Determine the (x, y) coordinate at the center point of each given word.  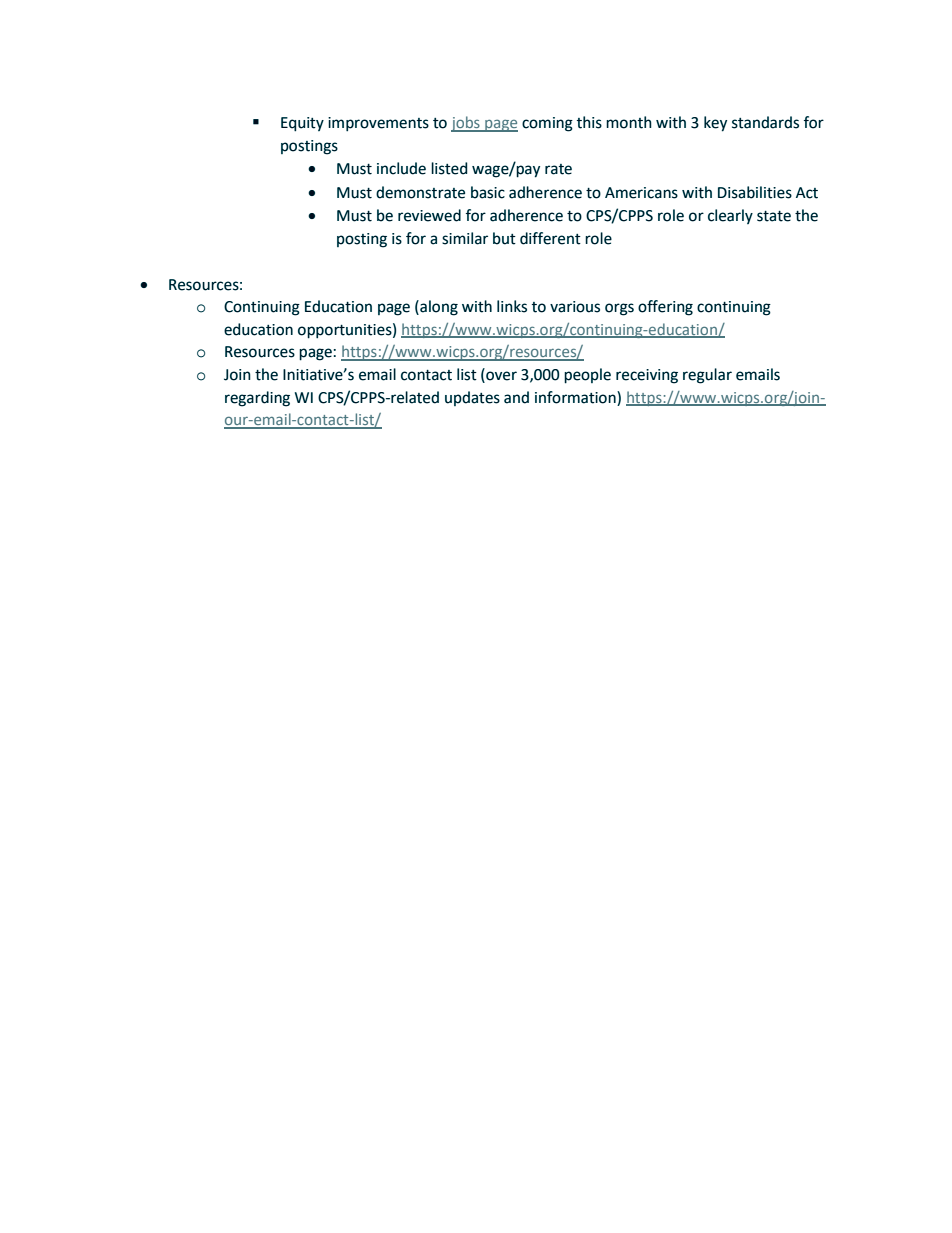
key (715, 124)
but (504, 238)
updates (472, 398)
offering (665, 308)
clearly (730, 216)
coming (547, 124)
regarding (257, 399)
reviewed (429, 215)
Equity (302, 124)
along (438, 308)
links (512, 306)
